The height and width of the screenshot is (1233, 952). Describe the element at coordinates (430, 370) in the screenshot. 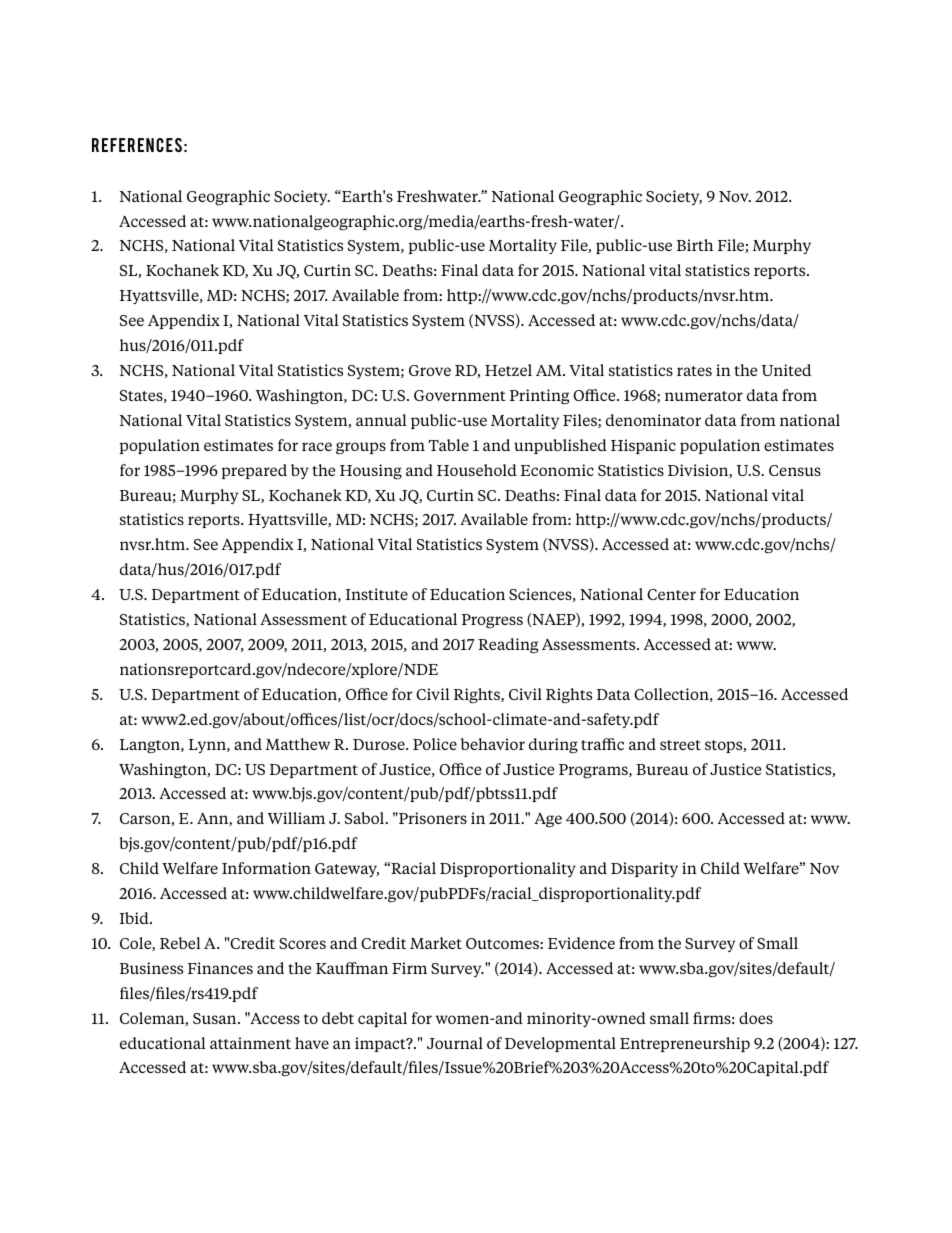

I see `Grove` at that location.
